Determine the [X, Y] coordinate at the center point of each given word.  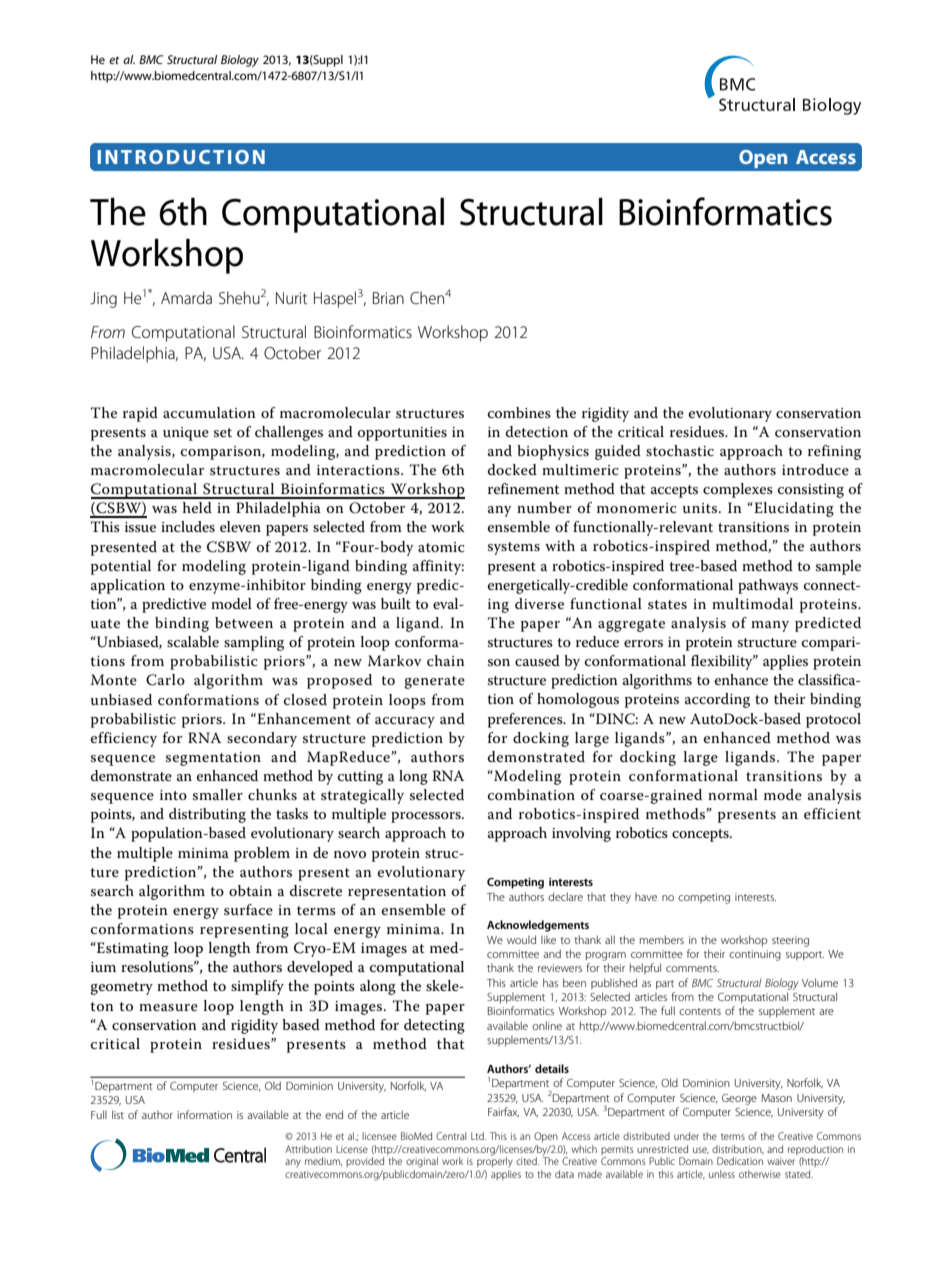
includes [188, 526]
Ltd [478, 1136]
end [334, 1114]
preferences [526, 720]
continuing [755, 955]
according [717, 700]
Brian [388, 298]
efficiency [124, 739]
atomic [441, 547]
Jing [103, 300]
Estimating [132, 949]
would [521, 939]
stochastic [680, 450]
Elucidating [793, 509]
